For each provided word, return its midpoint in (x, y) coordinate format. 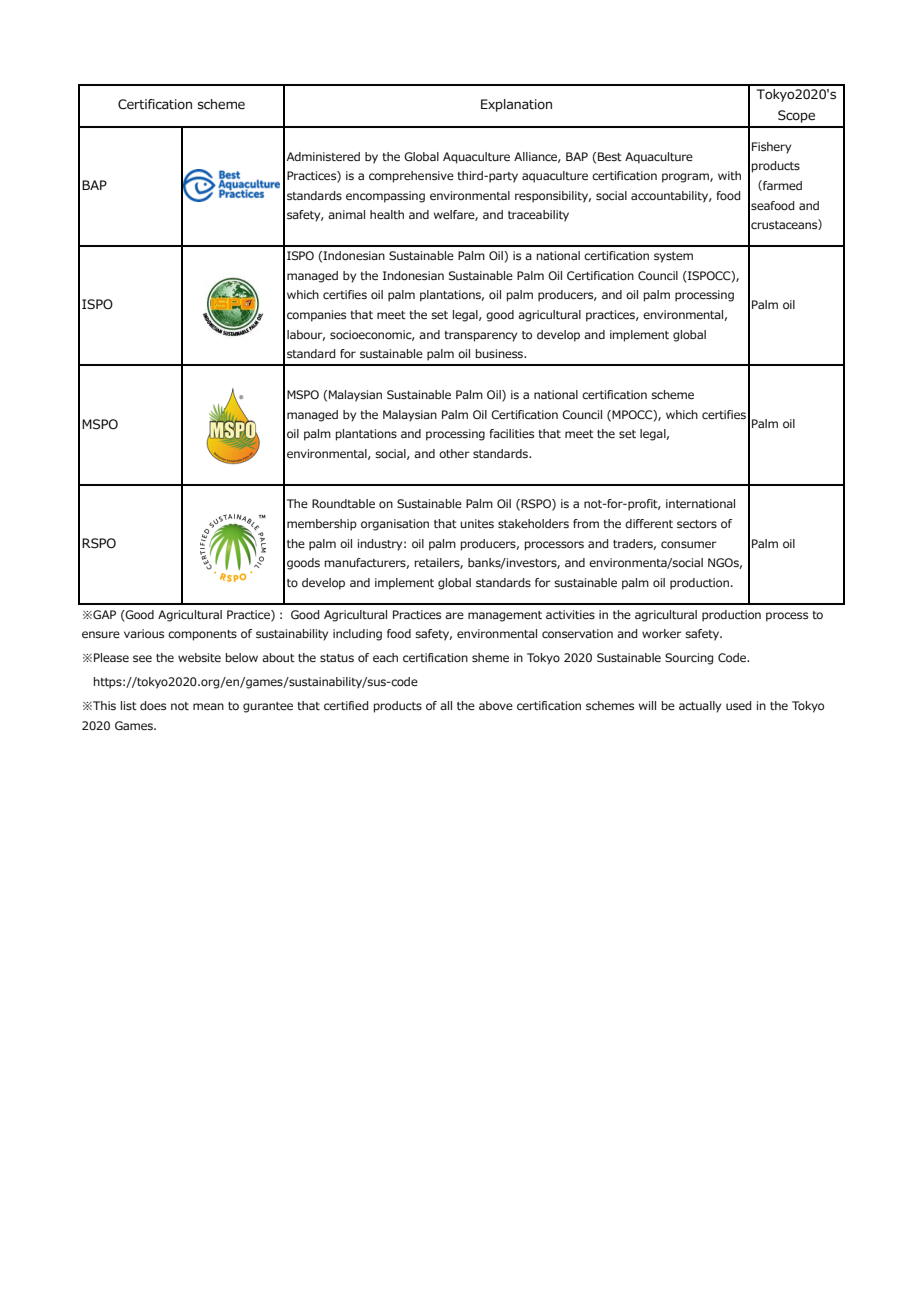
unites (477, 523)
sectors (697, 524)
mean (208, 706)
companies (316, 316)
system (673, 257)
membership (322, 525)
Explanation (516, 105)
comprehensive (411, 177)
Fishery (771, 148)
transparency (480, 336)
